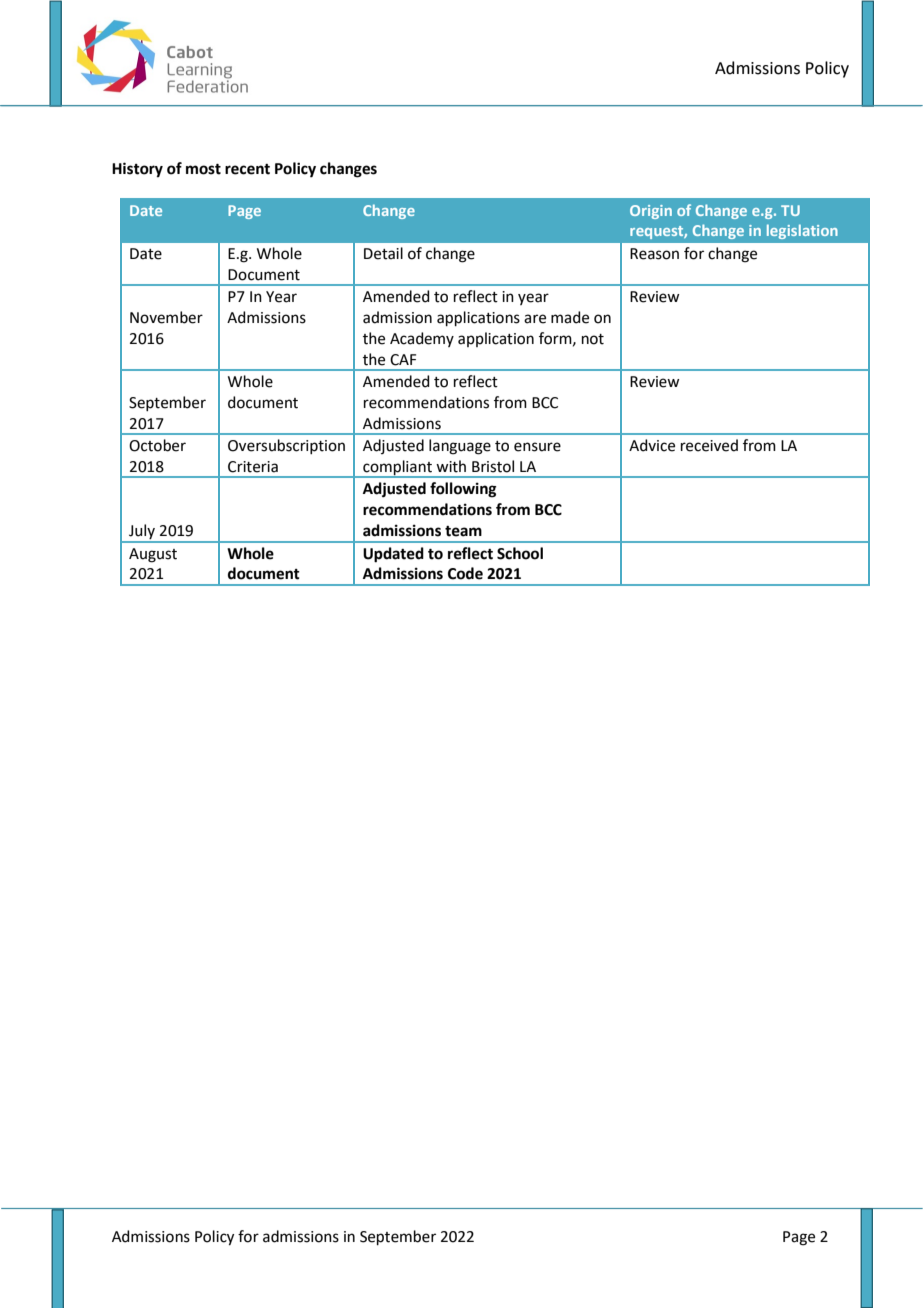 The width and height of the page is (924, 1308). I want to click on most, so click(203, 169).
